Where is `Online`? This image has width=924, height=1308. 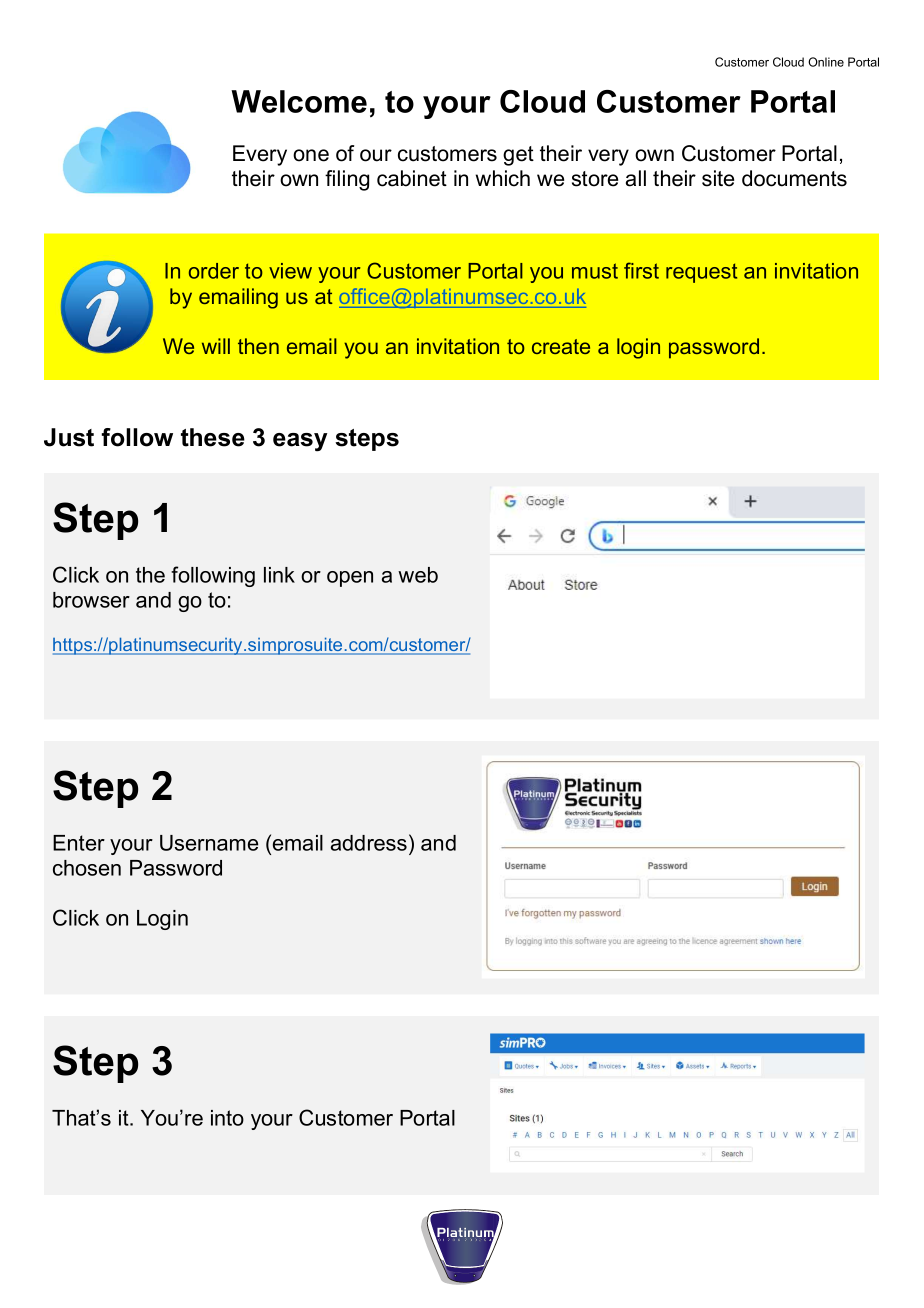
Online is located at coordinates (826, 62).
